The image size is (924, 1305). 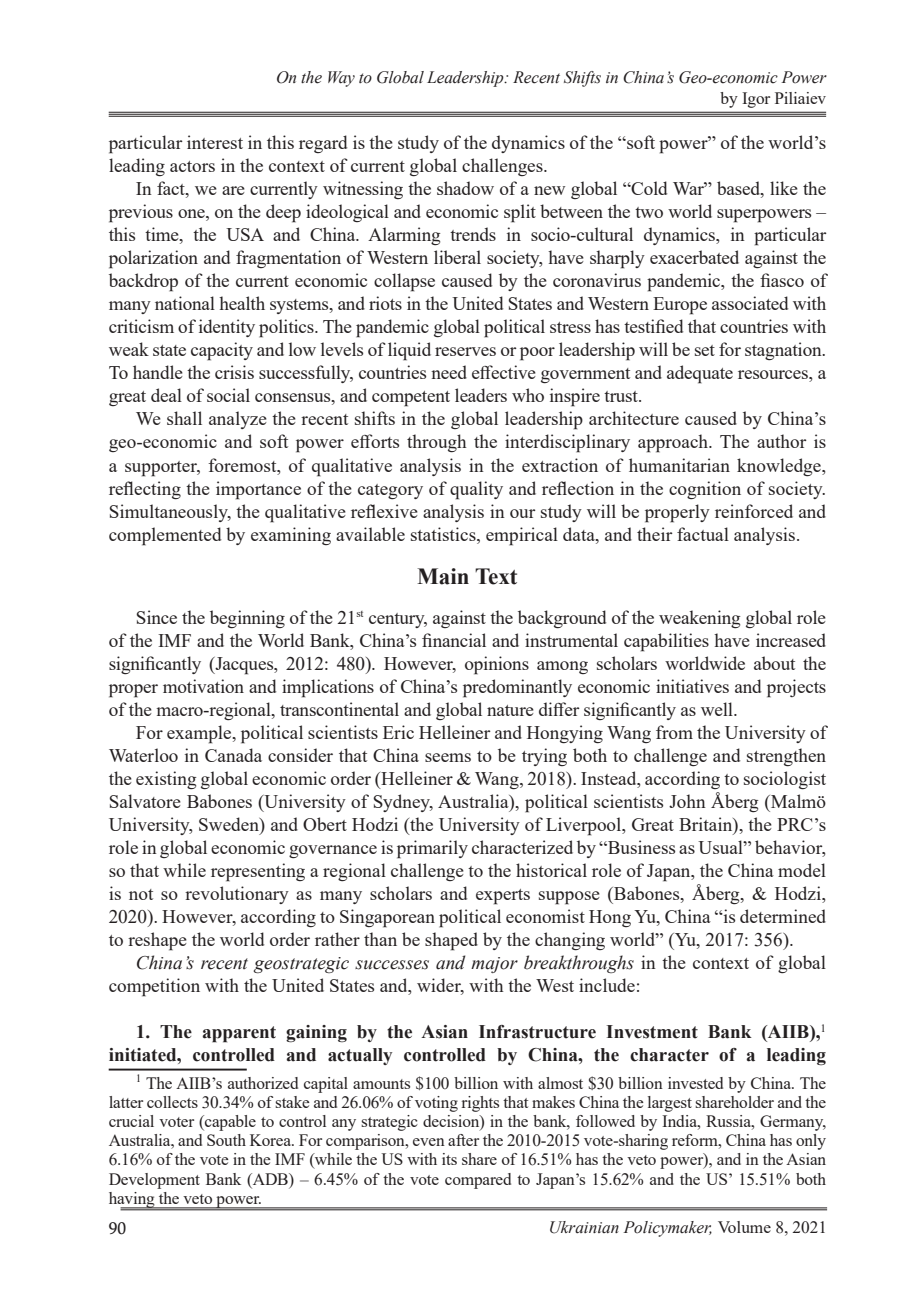 I want to click on Igor, so click(x=756, y=100).
